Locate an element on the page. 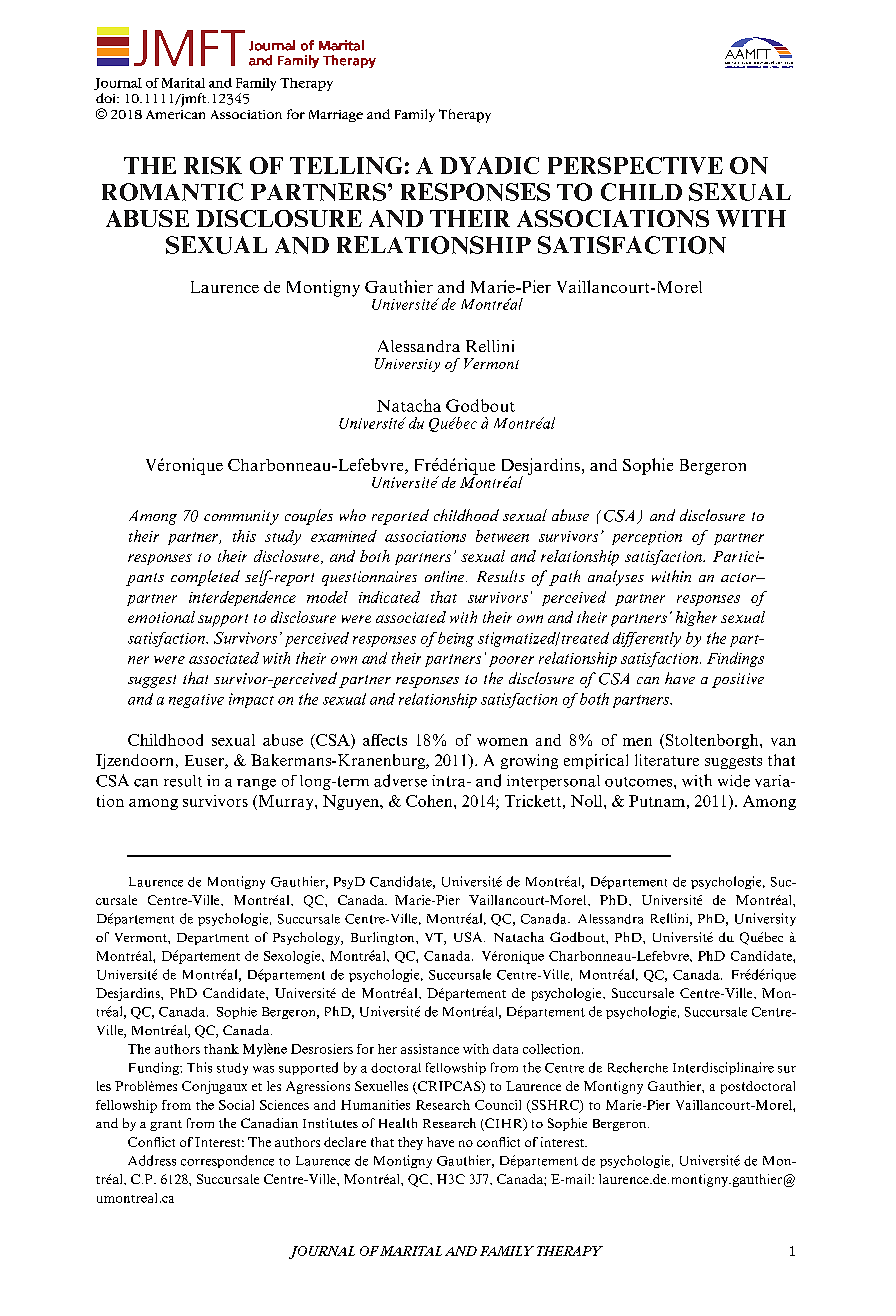 The width and height of the document is (896, 1316). DYADIC is located at coordinates (489, 165).
